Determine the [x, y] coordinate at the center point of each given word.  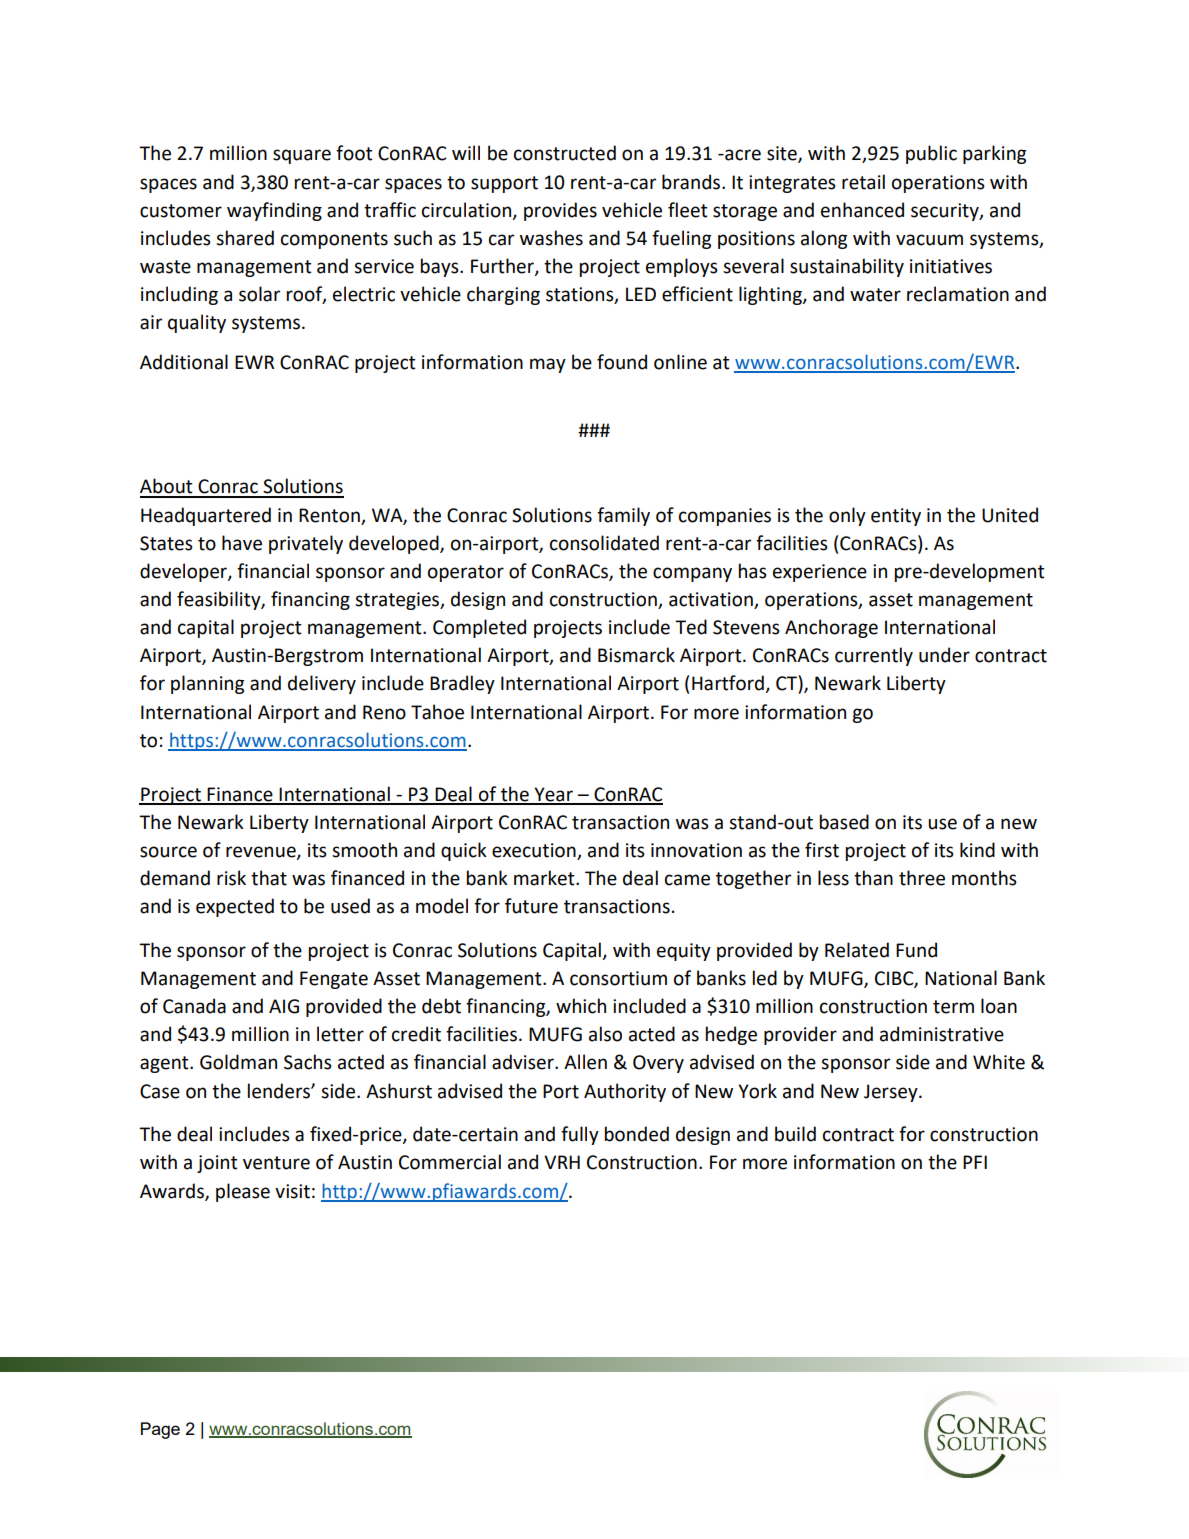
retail [863, 182]
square [302, 156]
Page [160, 1430]
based [844, 822]
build [795, 1134]
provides [560, 211]
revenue [262, 852]
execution [534, 850]
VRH [562, 1162]
